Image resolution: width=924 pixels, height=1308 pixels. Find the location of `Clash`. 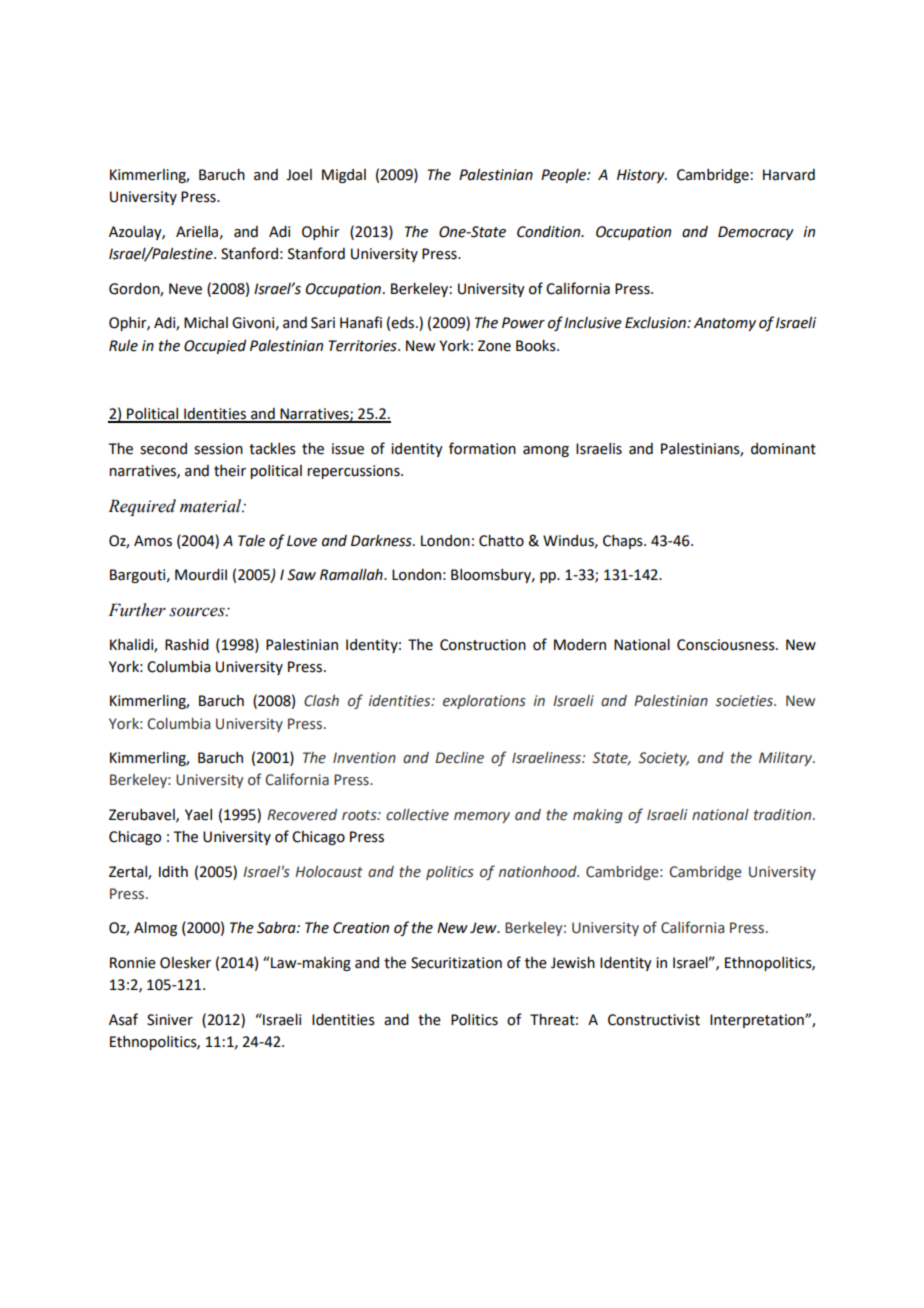

Clash is located at coordinates (321, 701).
